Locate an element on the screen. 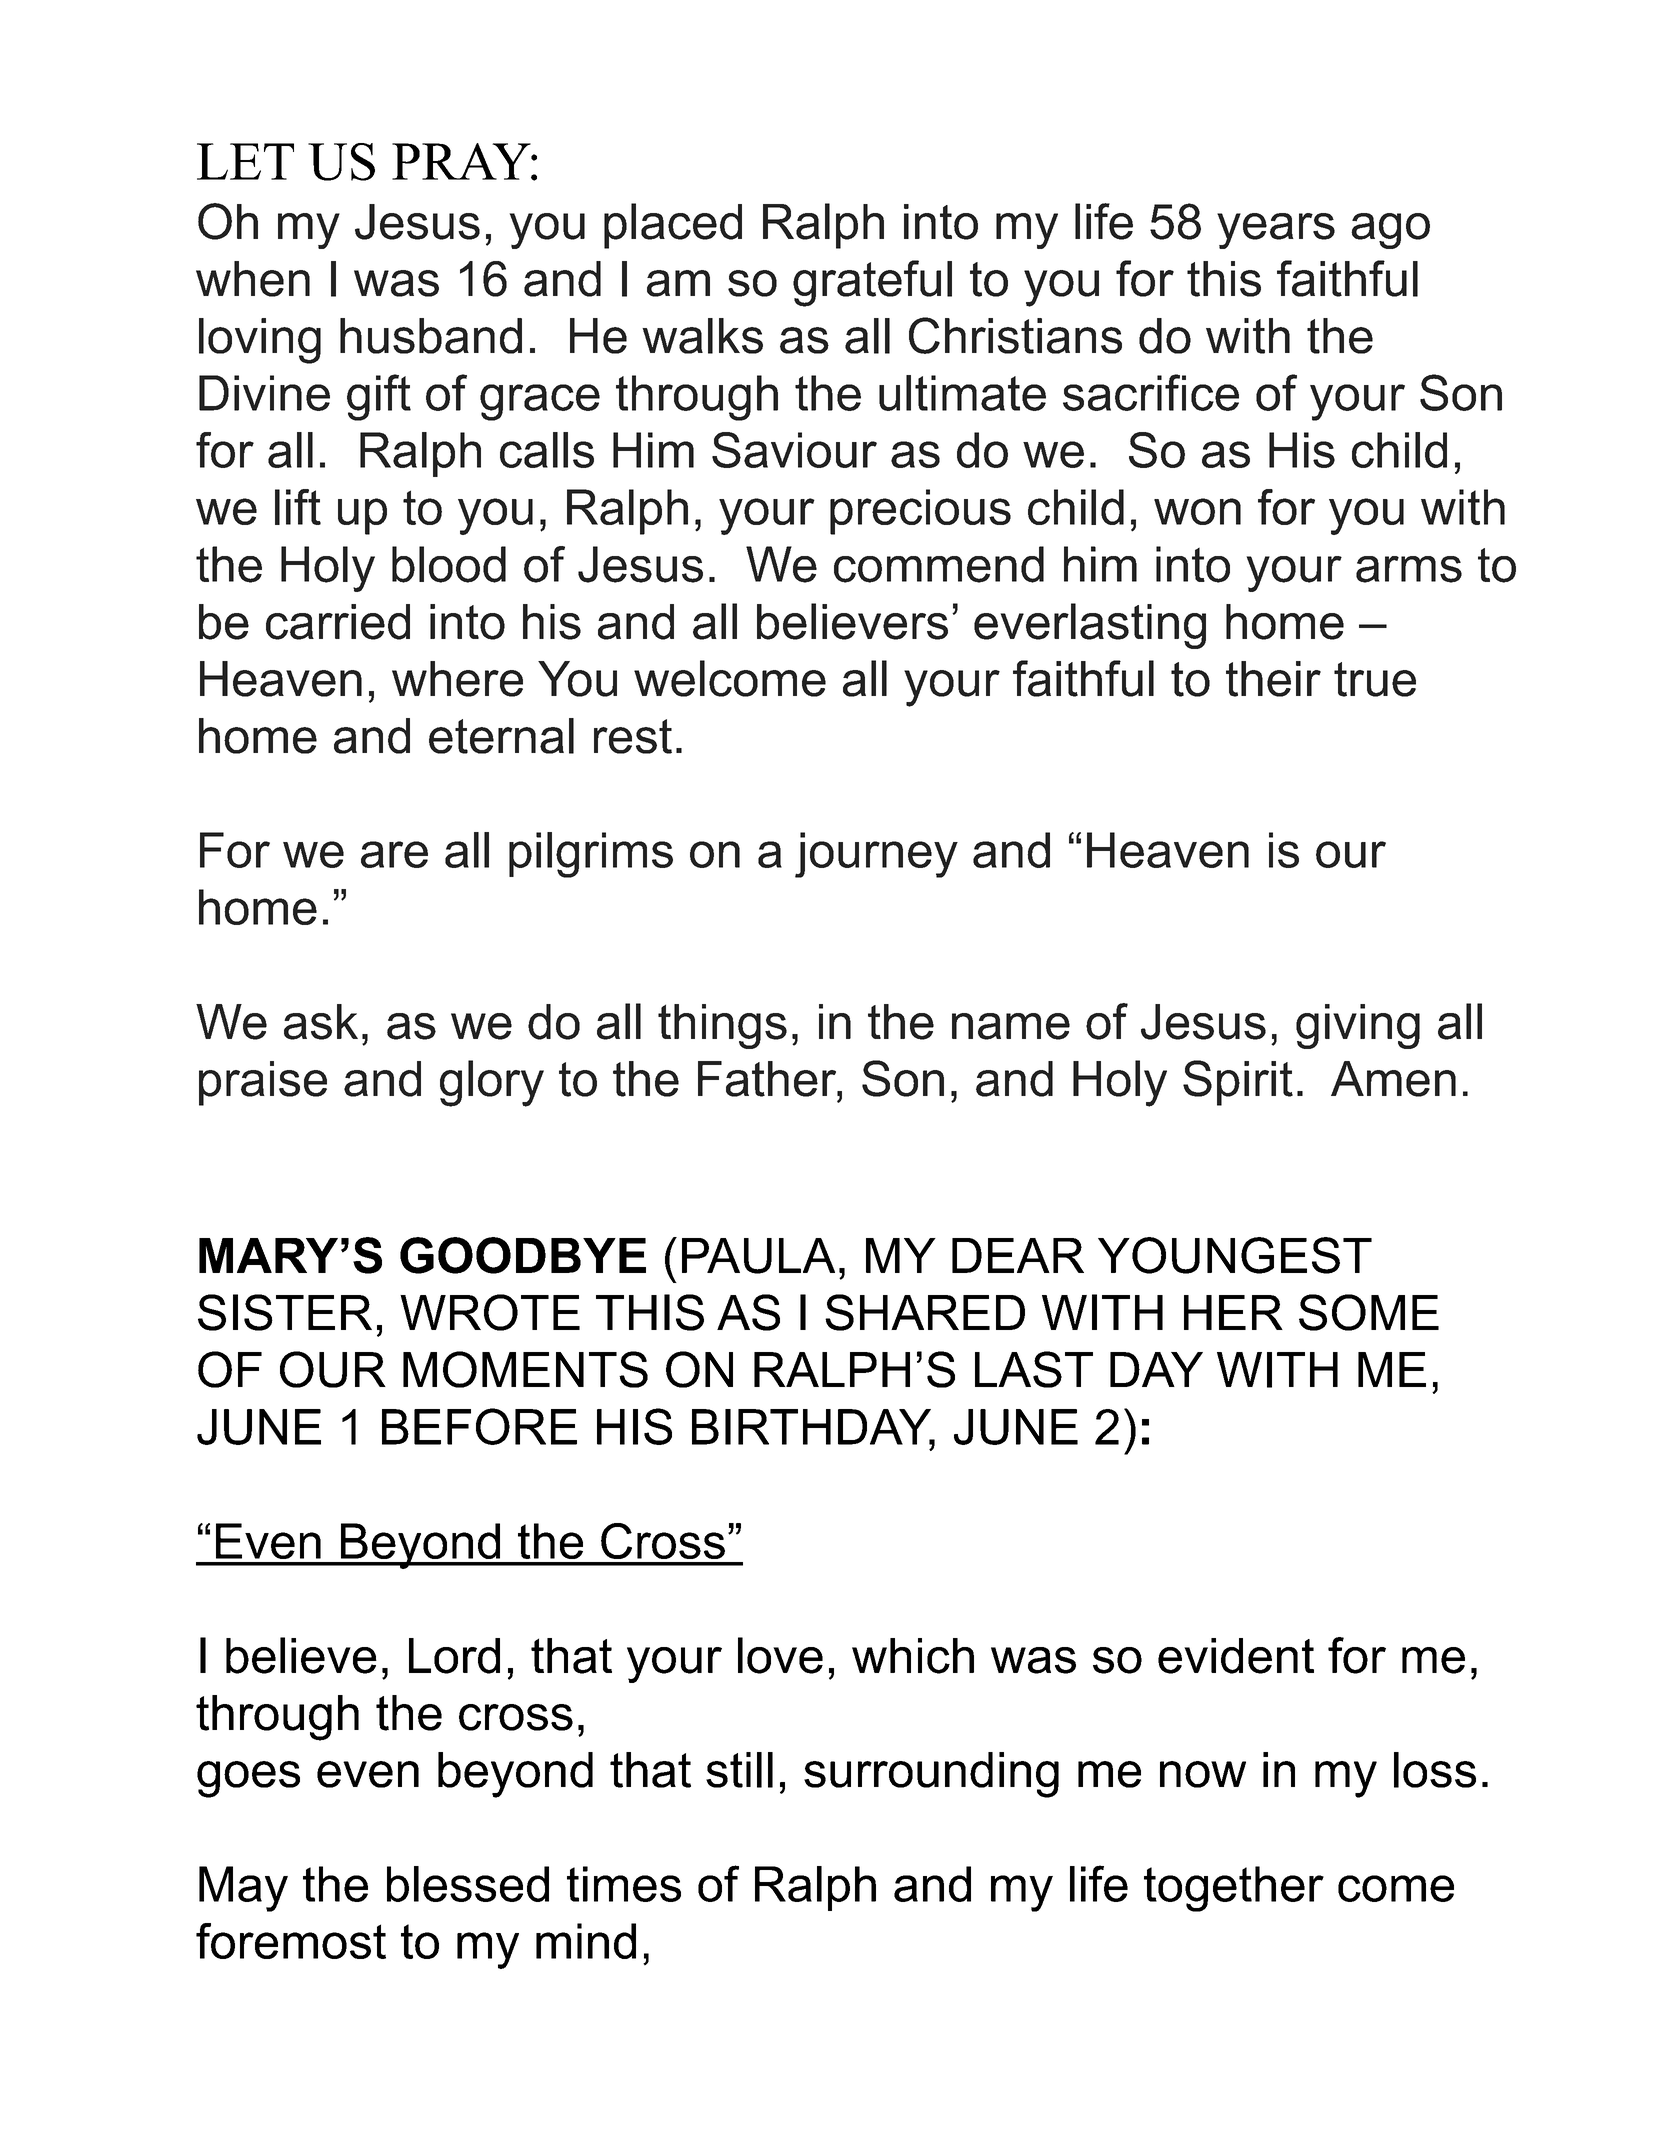  Spirit is located at coordinates (1238, 1083).
